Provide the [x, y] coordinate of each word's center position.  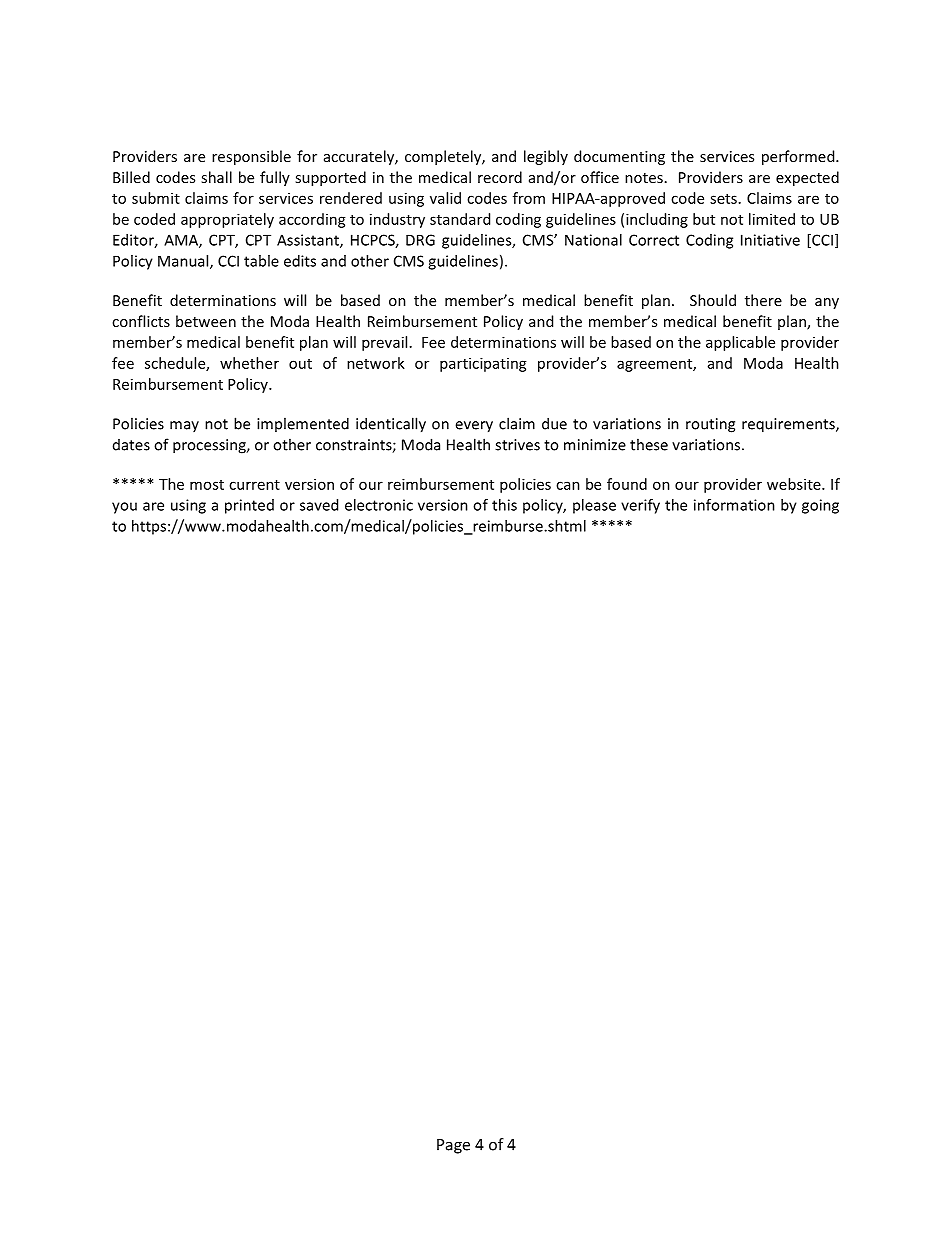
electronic [379, 505]
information [734, 505]
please [594, 506]
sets [723, 199]
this [504, 505]
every [474, 427]
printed [249, 506]
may [184, 426]
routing [710, 425]
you [124, 508]
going [820, 506]
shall [216, 177]
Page [453, 1146]
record [500, 177]
